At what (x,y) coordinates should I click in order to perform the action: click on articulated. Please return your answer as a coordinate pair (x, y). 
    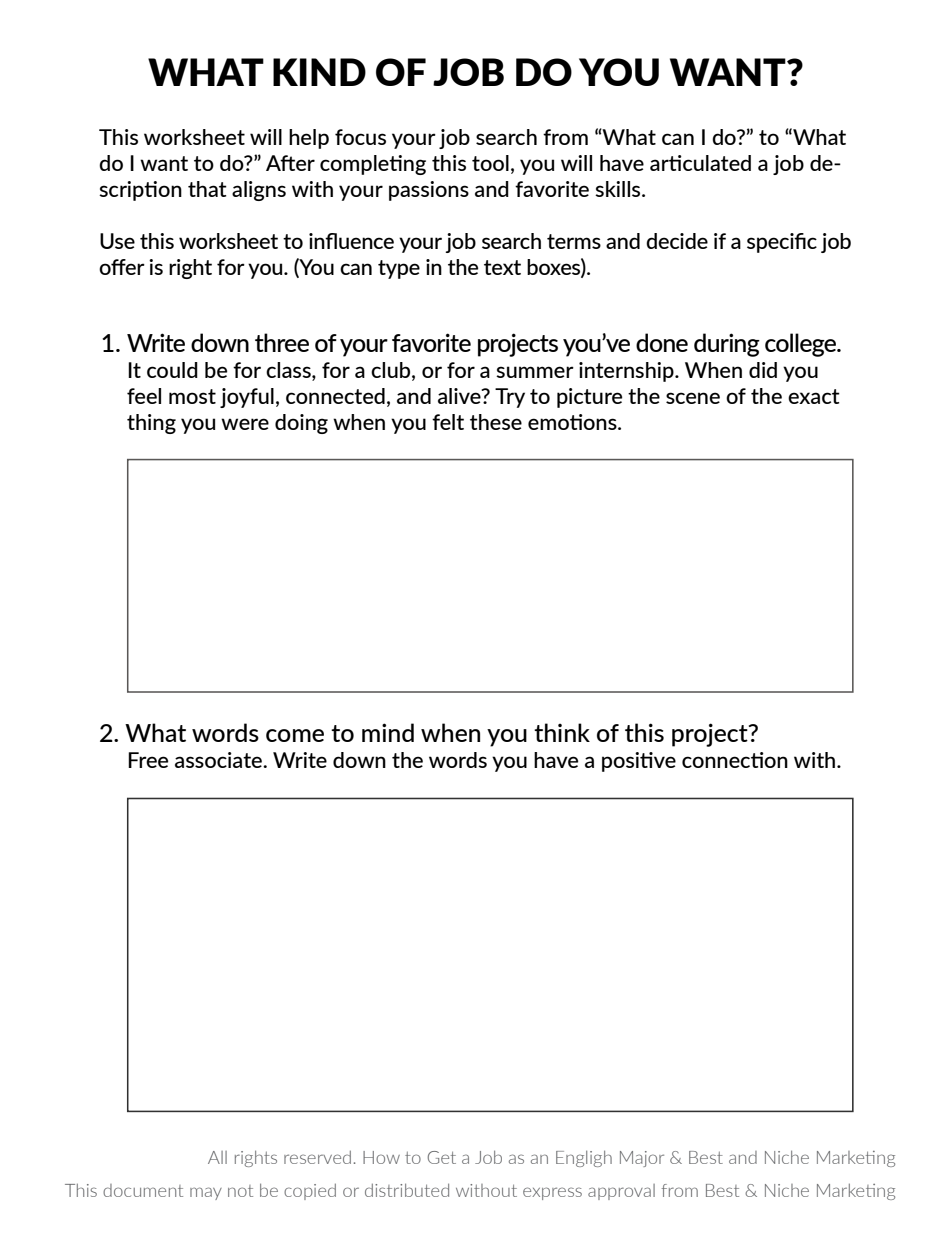
    Looking at the image, I should click on (700, 163).
